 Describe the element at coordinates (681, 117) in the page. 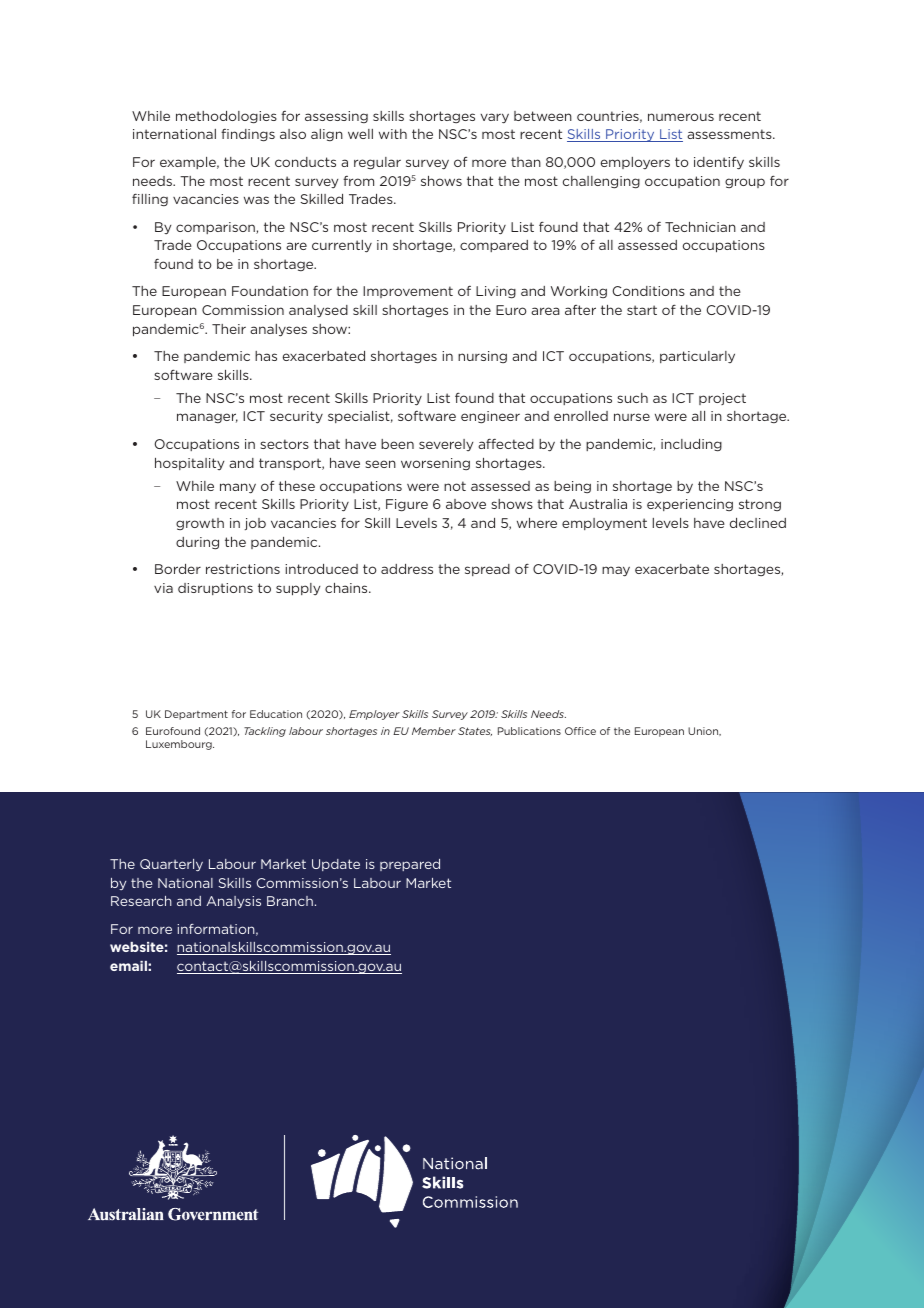

I see `numerous` at that location.
